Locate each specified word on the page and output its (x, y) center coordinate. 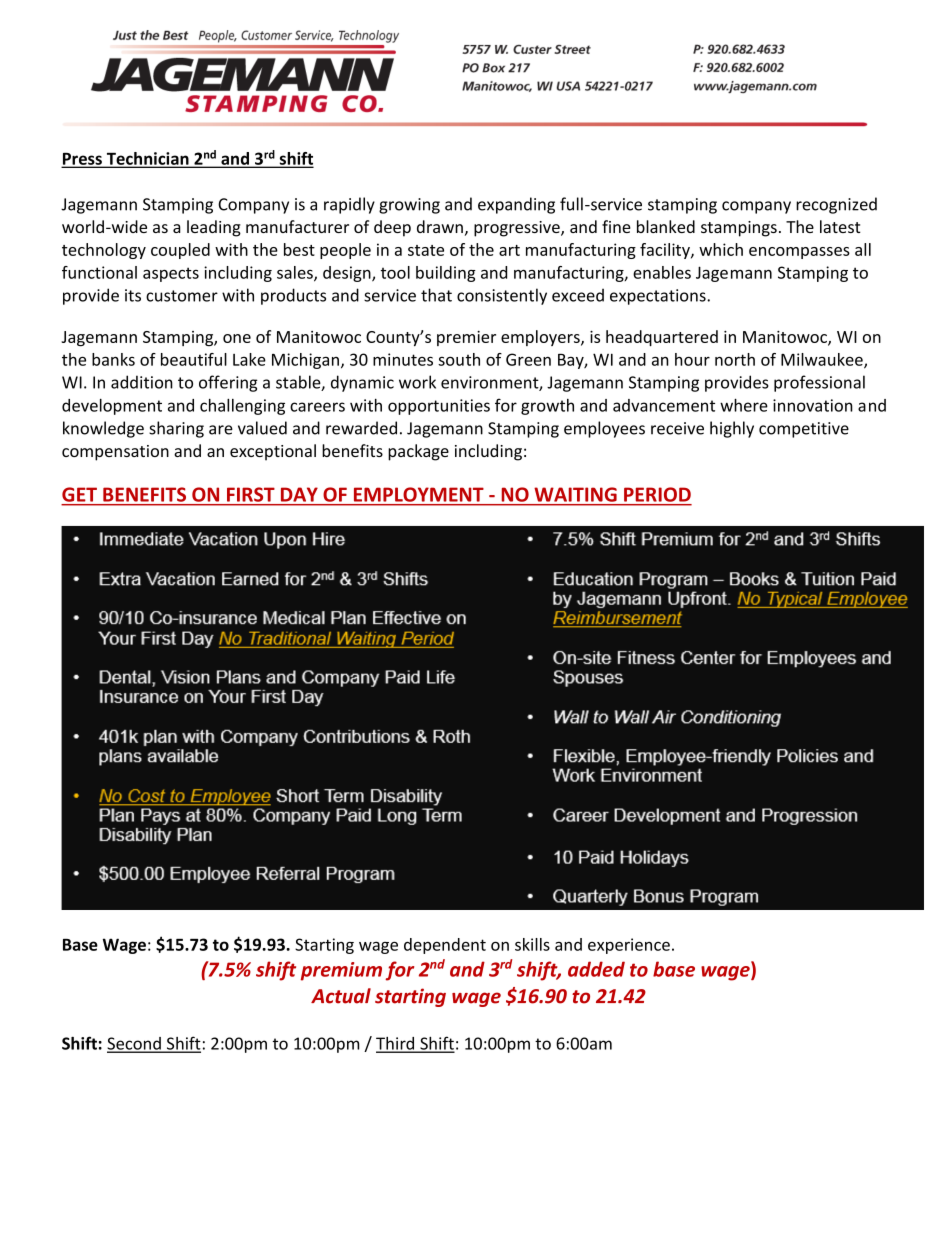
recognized (836, 205)
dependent (445, 946)
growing (409, 206)
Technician (147, 159)
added (596, 969)
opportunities (439, 407)
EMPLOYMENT (418, 494)
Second (135, 1044)
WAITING (576, 494)
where (744, 405)
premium (341, 971)
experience (629, 946)
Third (396, 1044)
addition (142, 382)
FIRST (250, 494)
